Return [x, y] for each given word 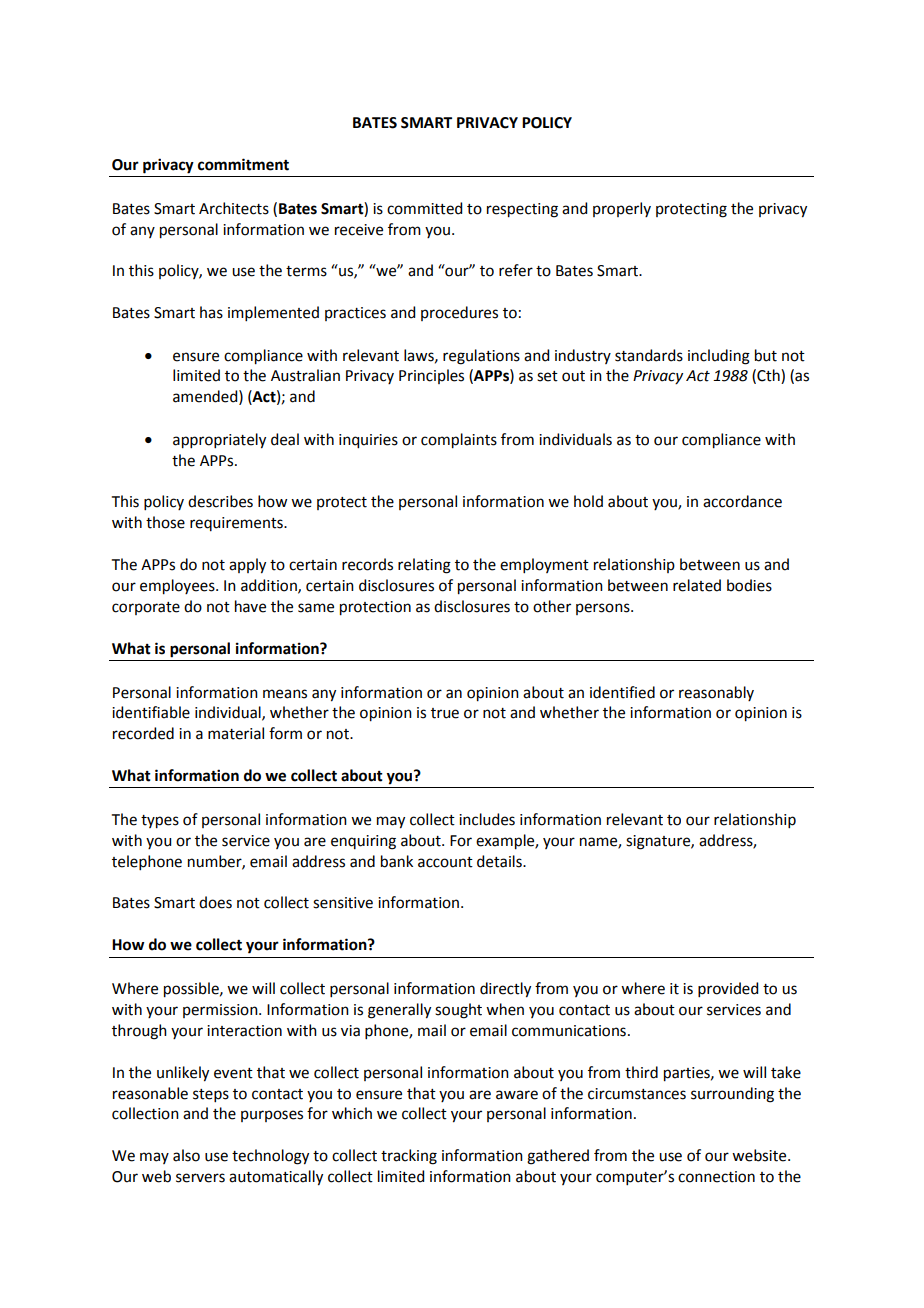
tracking [409, 1157]
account [445, 862]
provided [728, 989]
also [186, 1155]
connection [716, 1177]
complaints [459, 441]
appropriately [219, 441]
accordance [742, 501]
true [445, 713]
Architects [234, 208]
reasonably [716, 693]
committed [424, 208]
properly [622, 209]
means [285, 694]
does [215, 902]
